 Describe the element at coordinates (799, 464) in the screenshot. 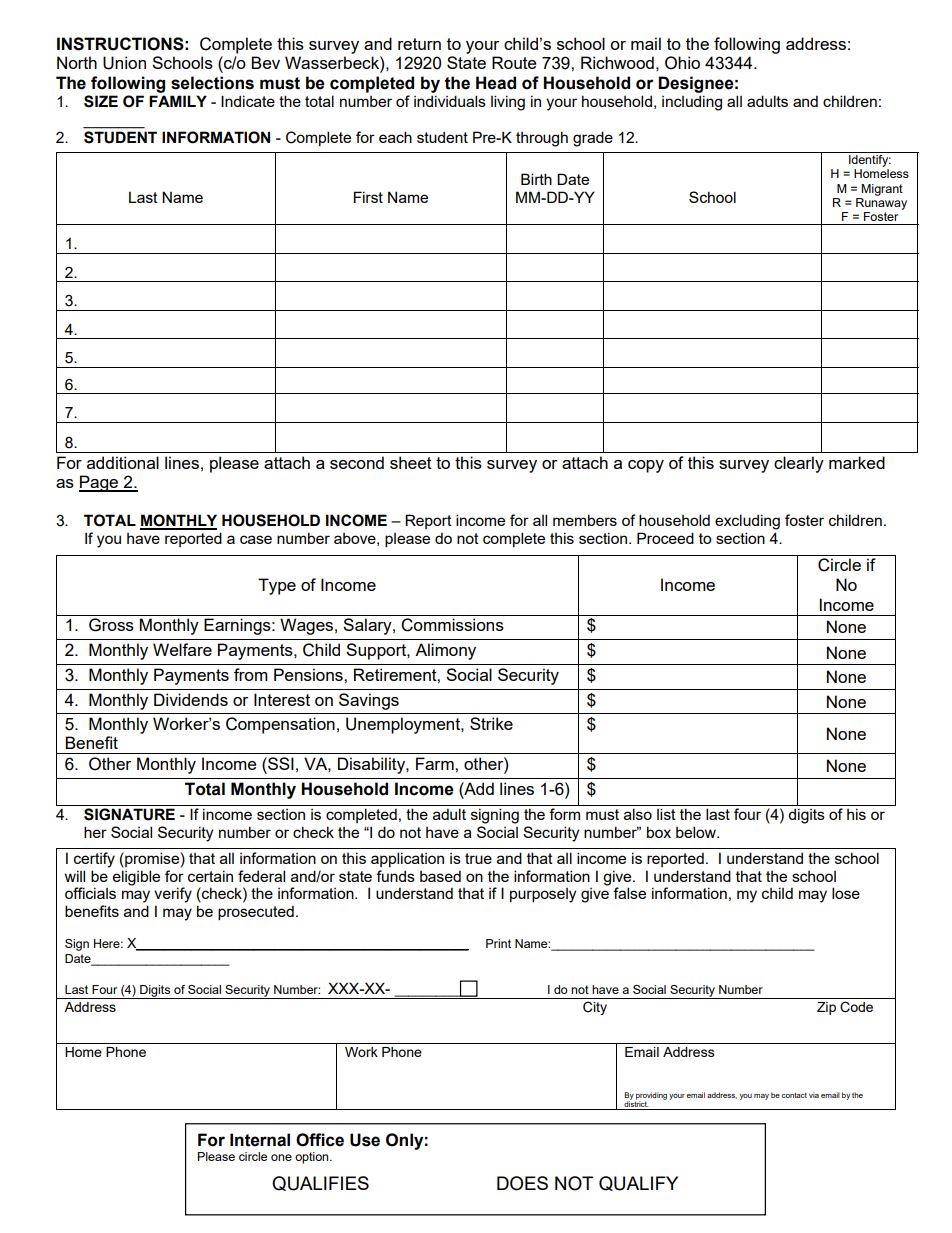

I see `clearly` at that location.
